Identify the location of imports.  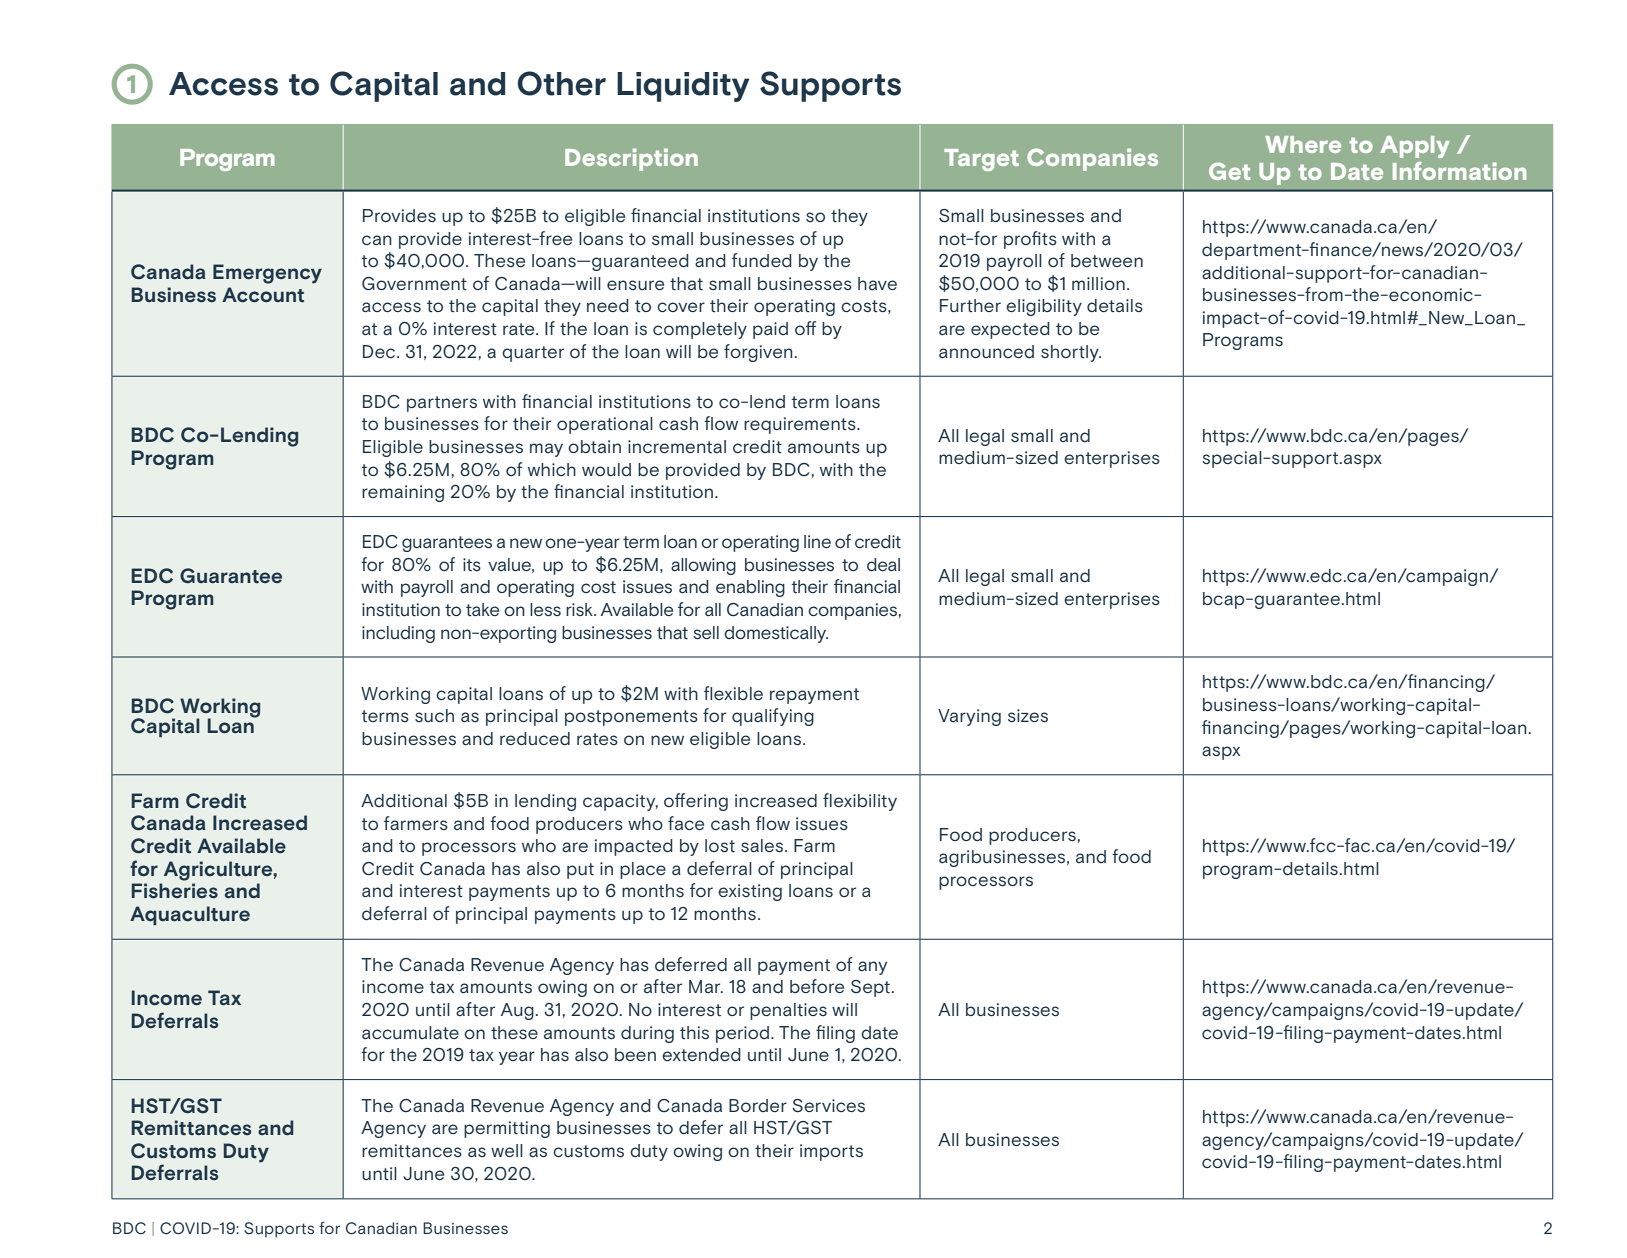
(831, 1152).
